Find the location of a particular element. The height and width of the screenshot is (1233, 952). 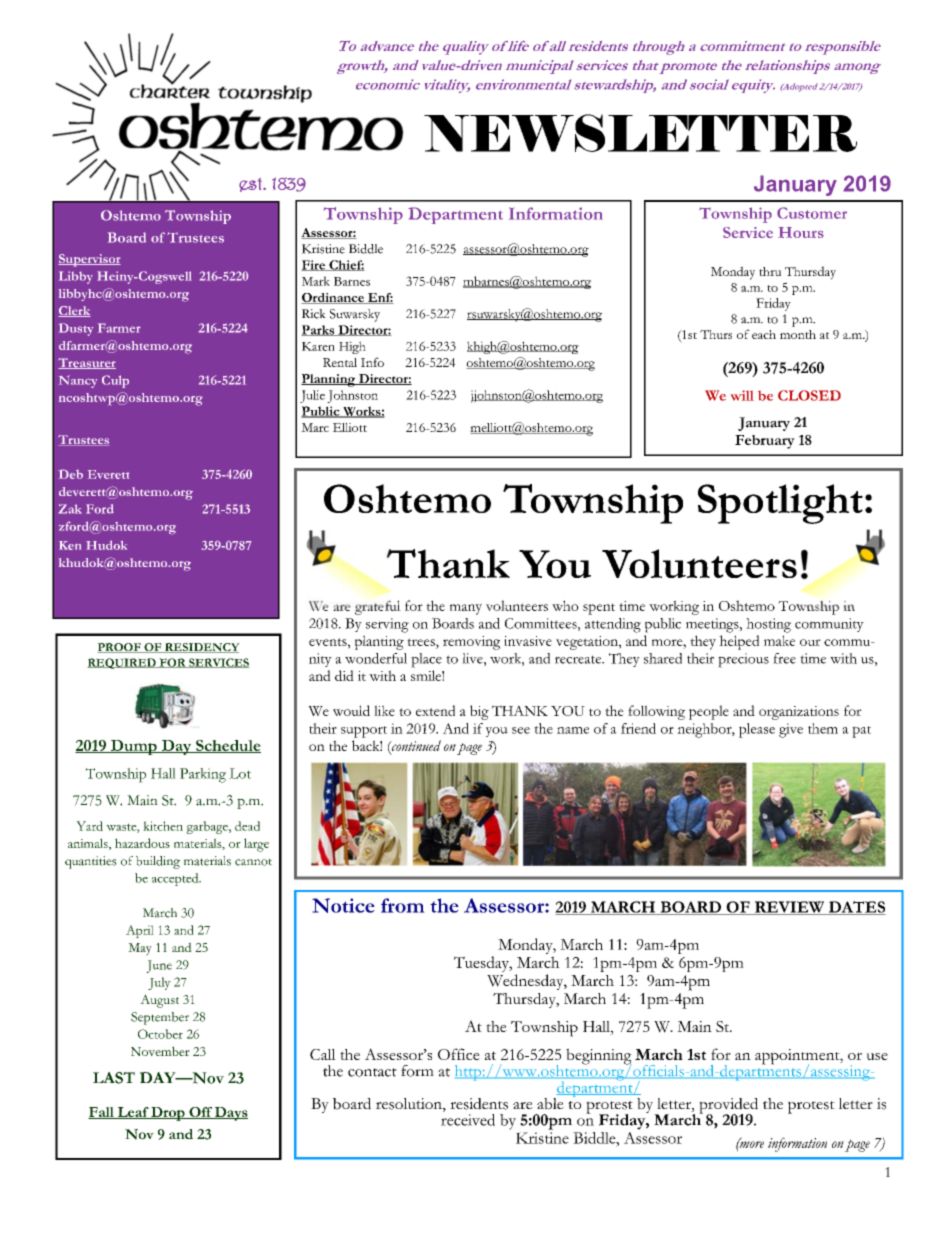

Hours is located at coordinates (801, 232).
